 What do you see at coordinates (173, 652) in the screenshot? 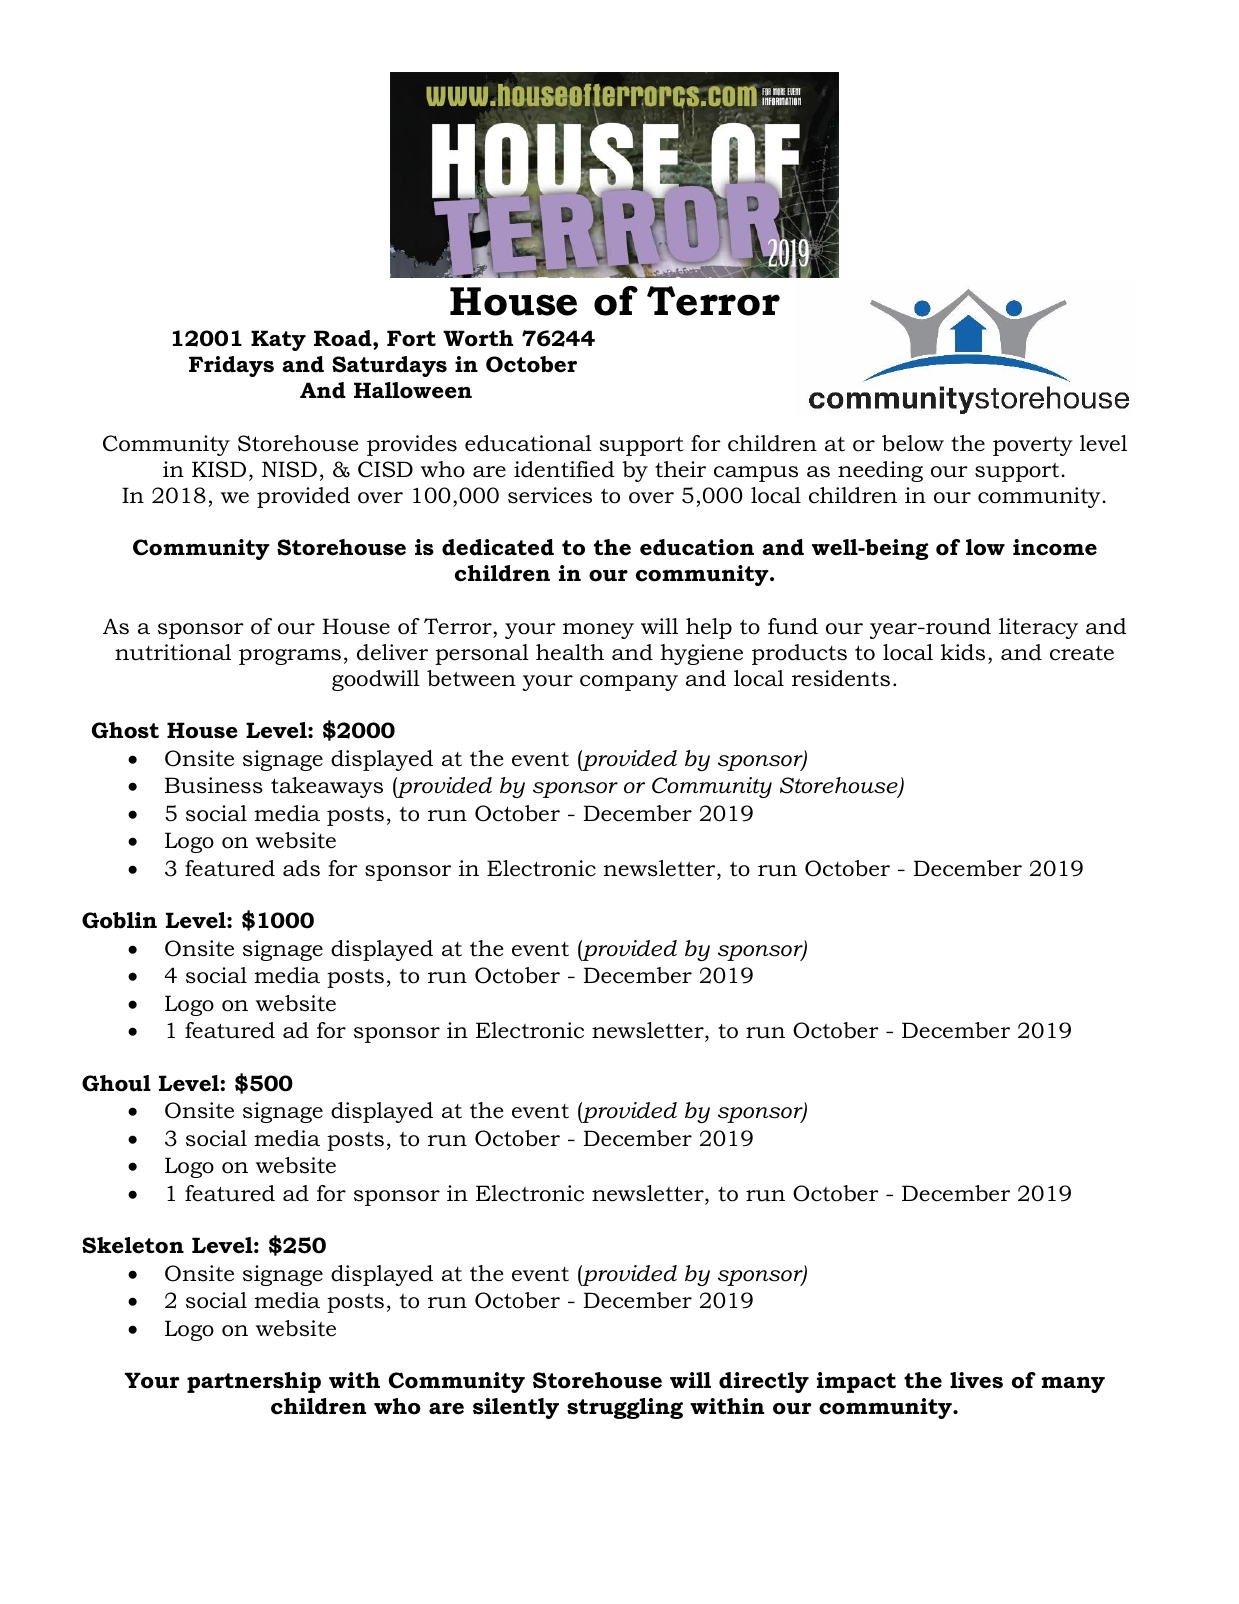
I see `nutritional` at bounding box center [173, 652].
